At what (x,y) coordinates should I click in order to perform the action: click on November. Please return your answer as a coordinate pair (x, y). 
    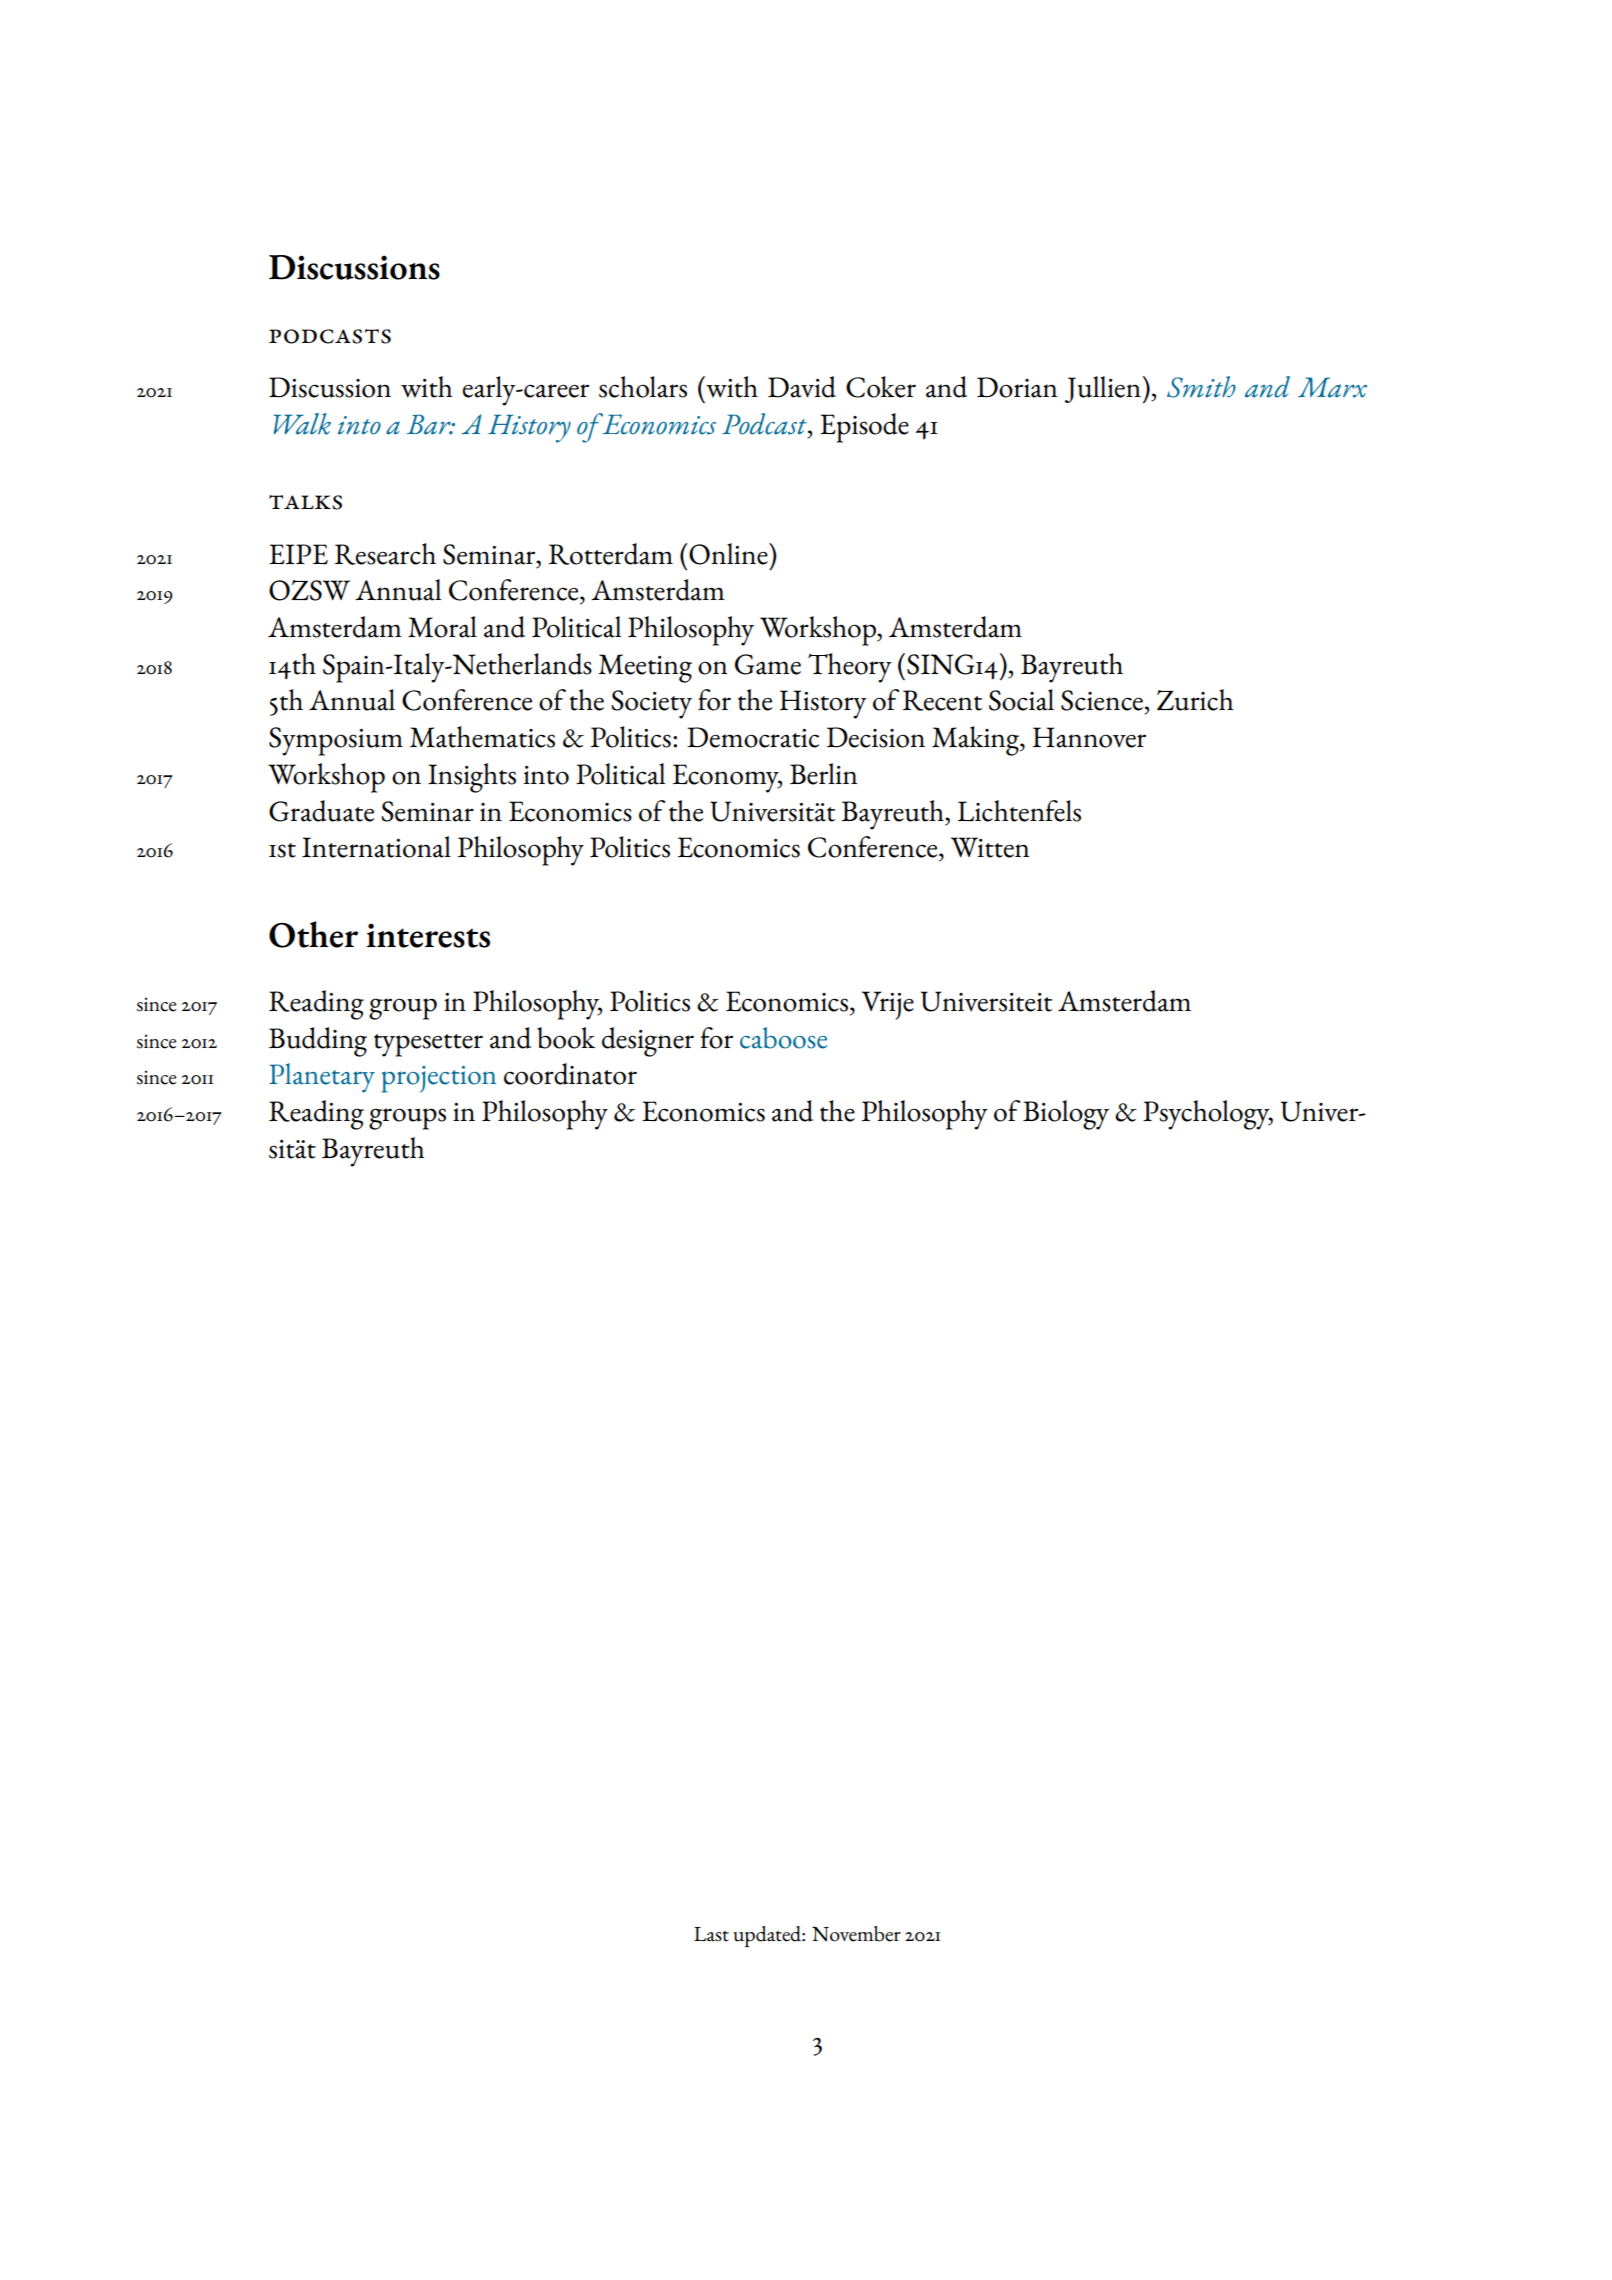
    Looking at the image, I should click on (856, 1934).
